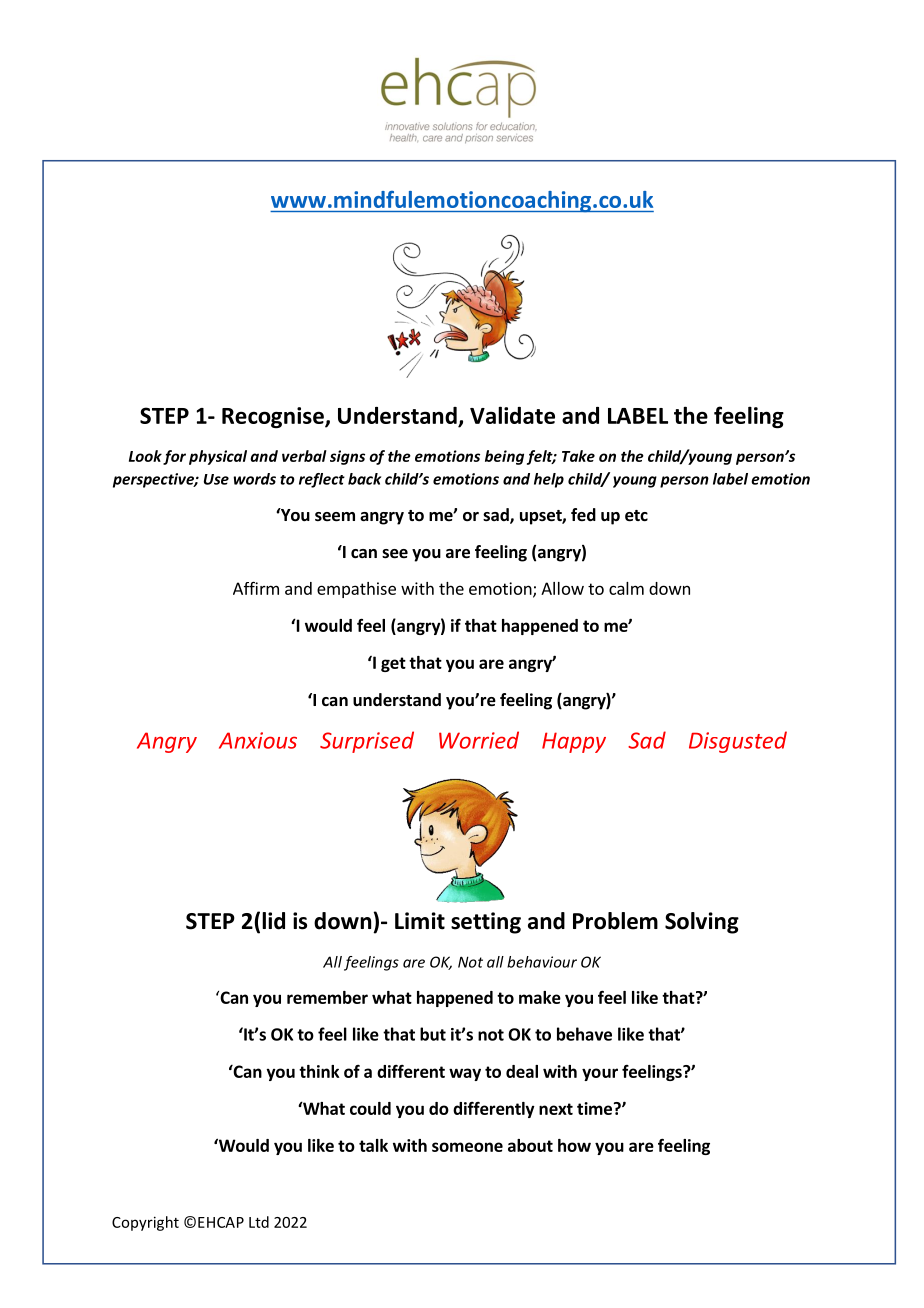  What do you see at coordinates (258, 740) in the image?
I see `Anxious` at bounding box center [258, 740].
